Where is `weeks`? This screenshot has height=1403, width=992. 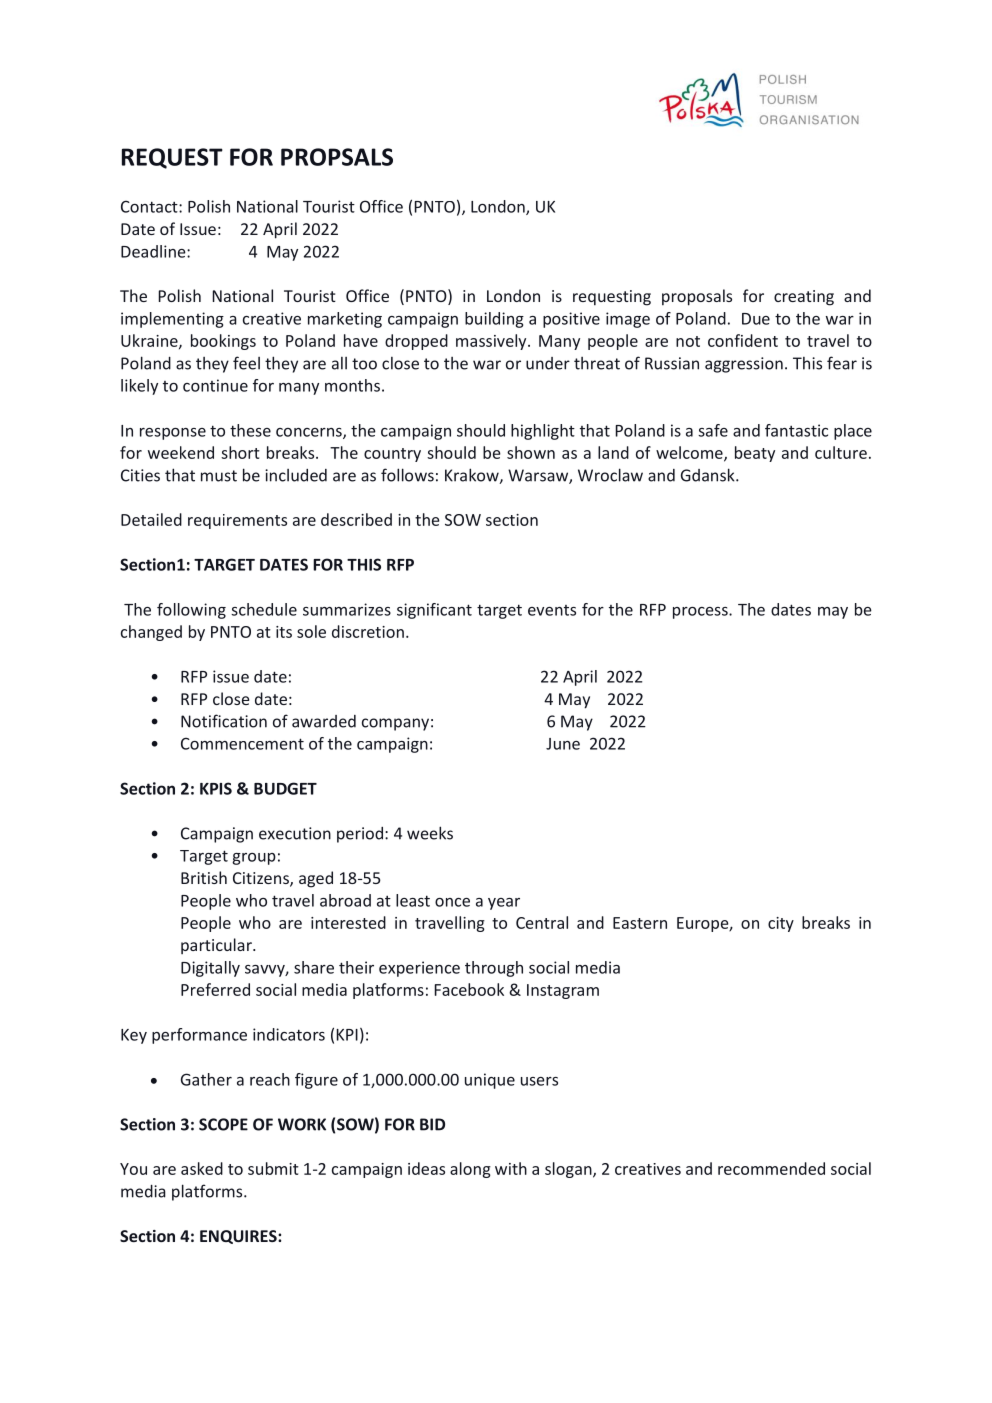
weeks is located at coordinates (430, 833).
